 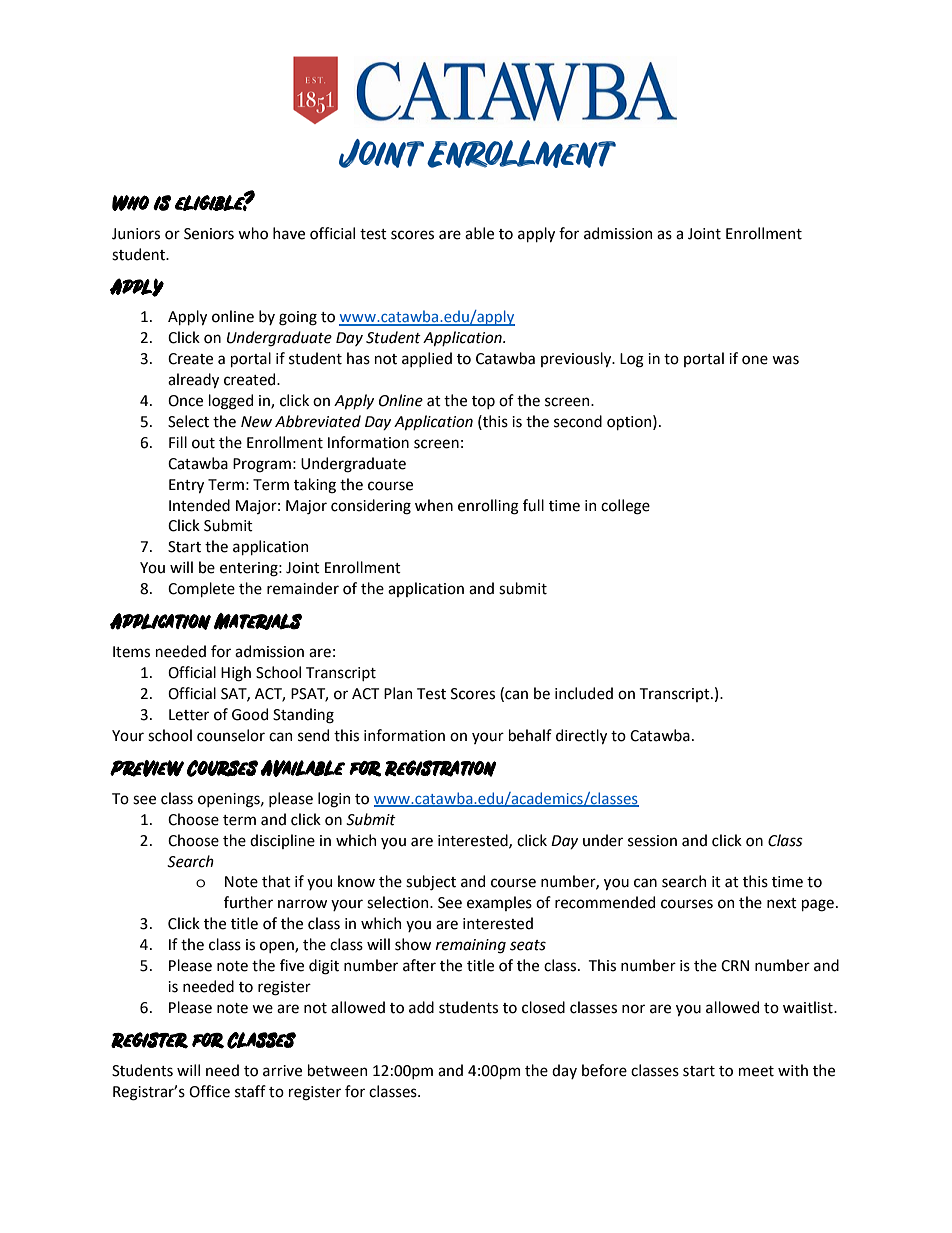 What do you see at coordinates (209, 234) in the document?
I see `Seniors` at bounding box center [209, 234].
